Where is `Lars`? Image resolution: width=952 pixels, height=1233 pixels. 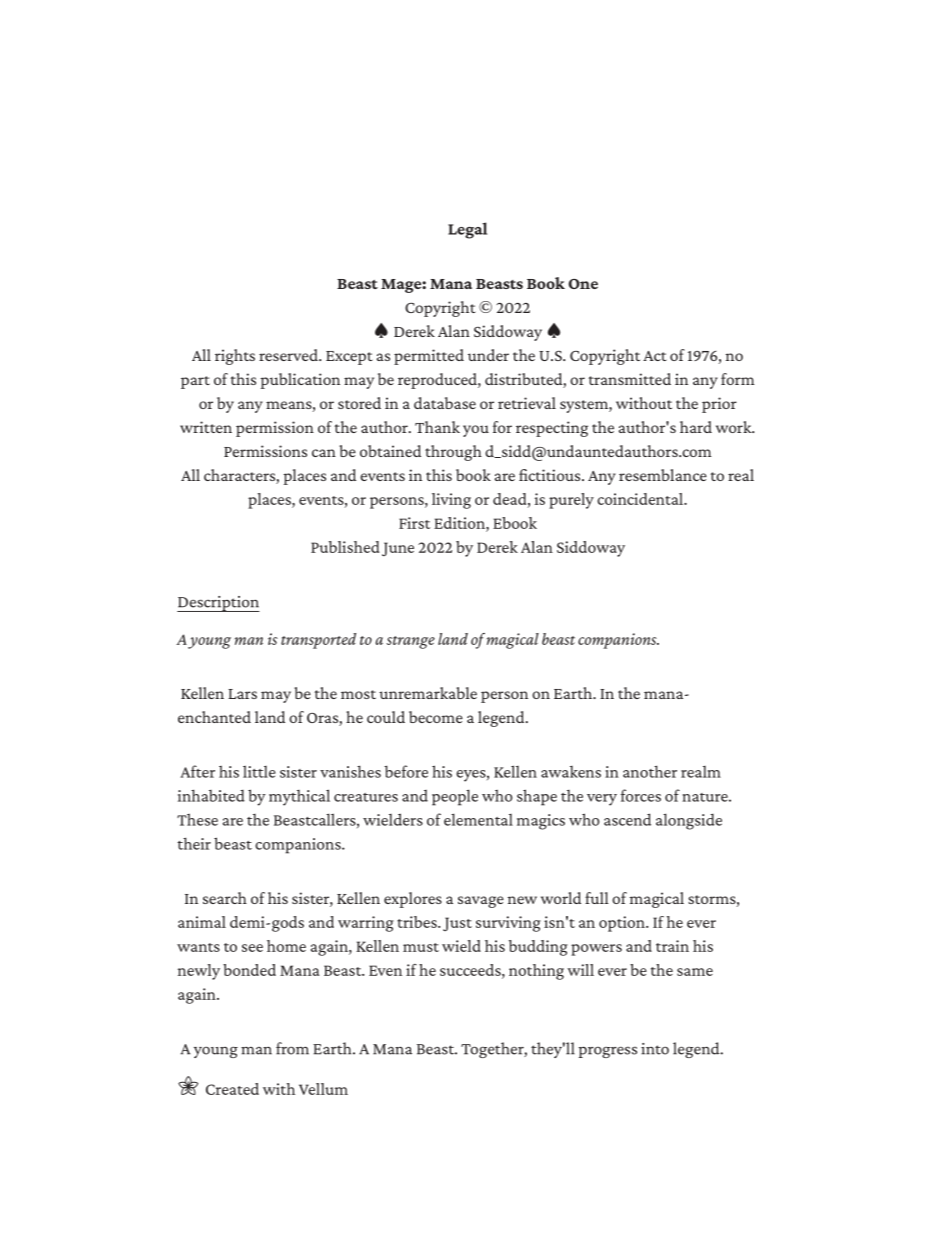
Lars is located at coordinates (242, 694).
